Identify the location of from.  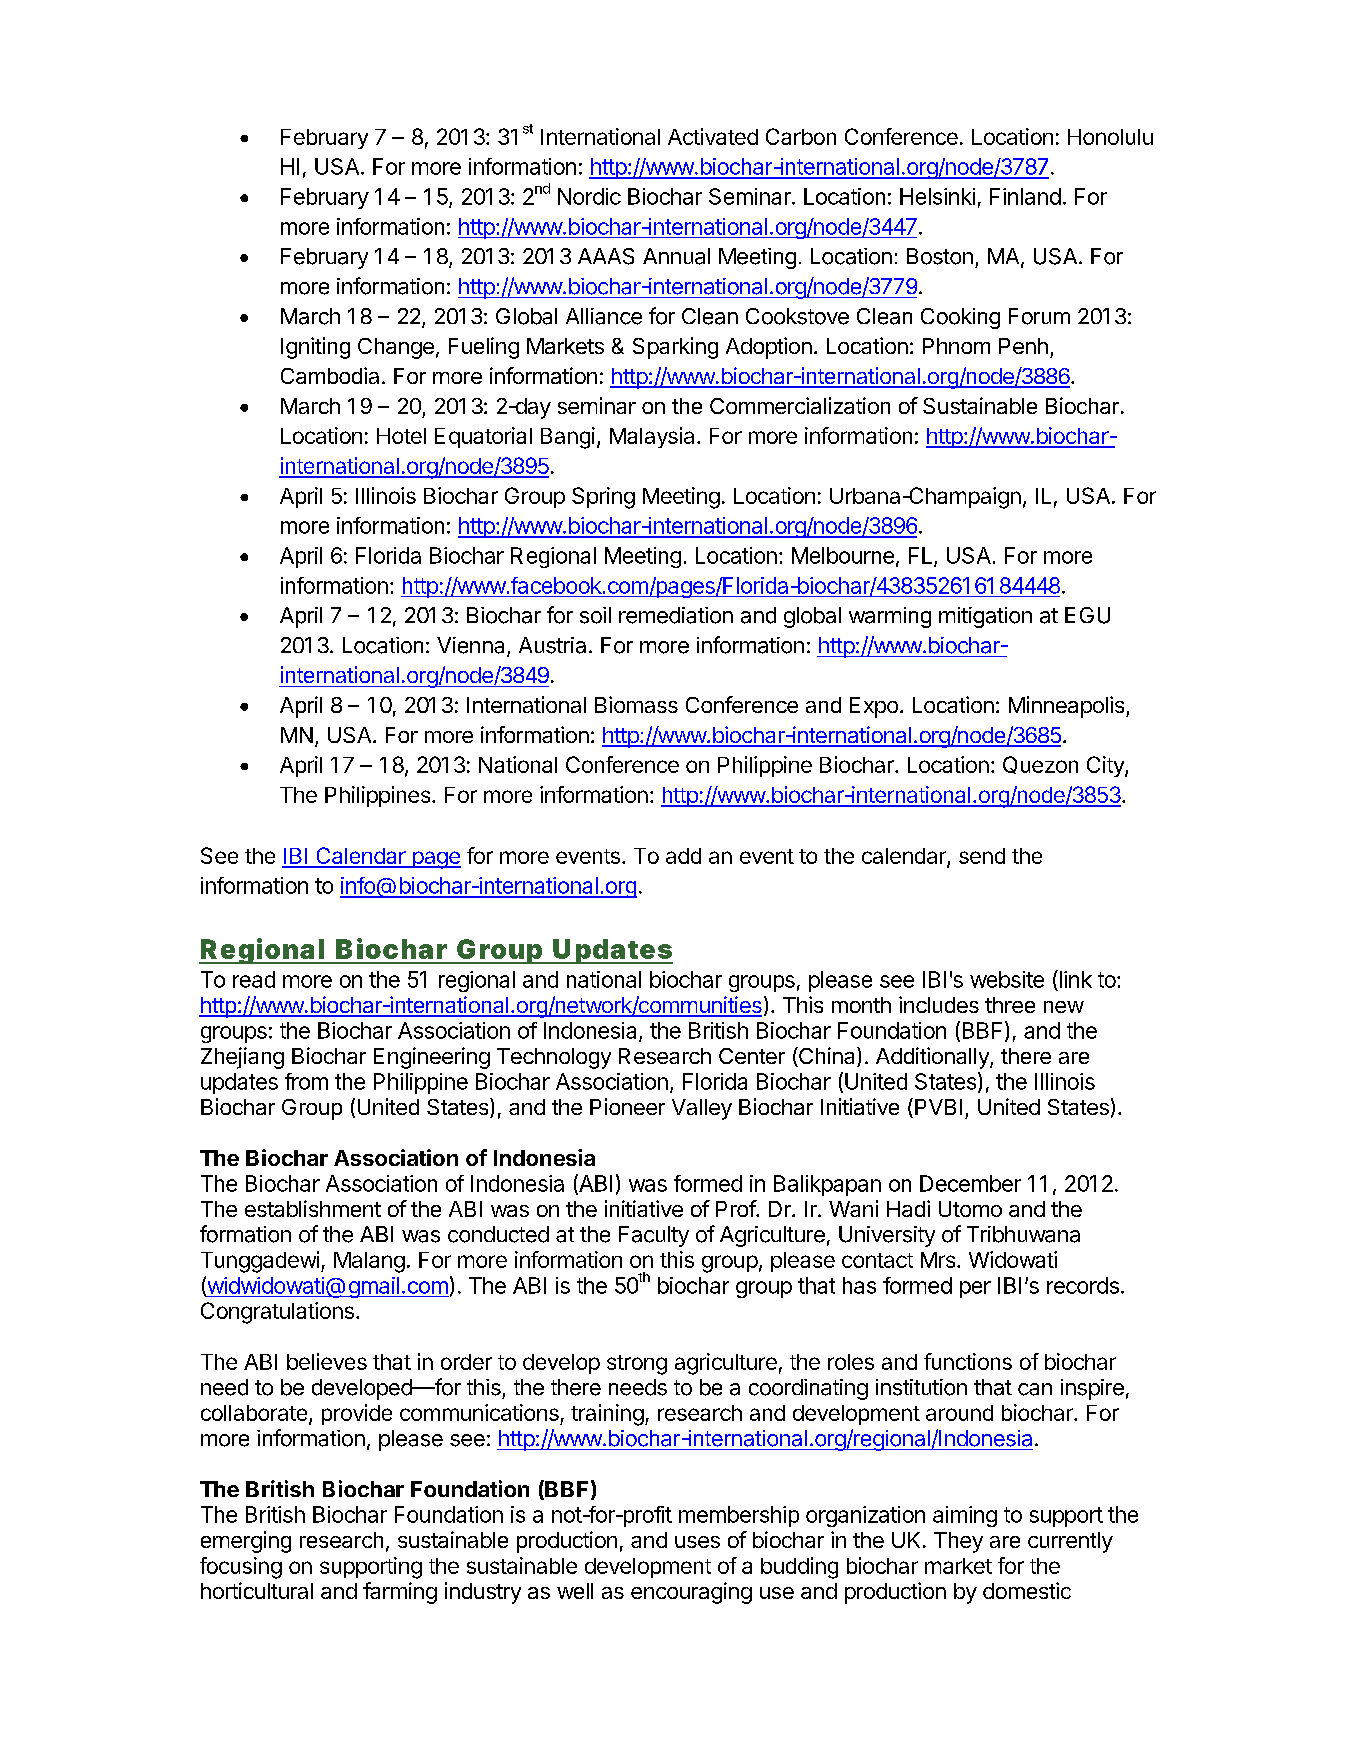
(306, 1081).
